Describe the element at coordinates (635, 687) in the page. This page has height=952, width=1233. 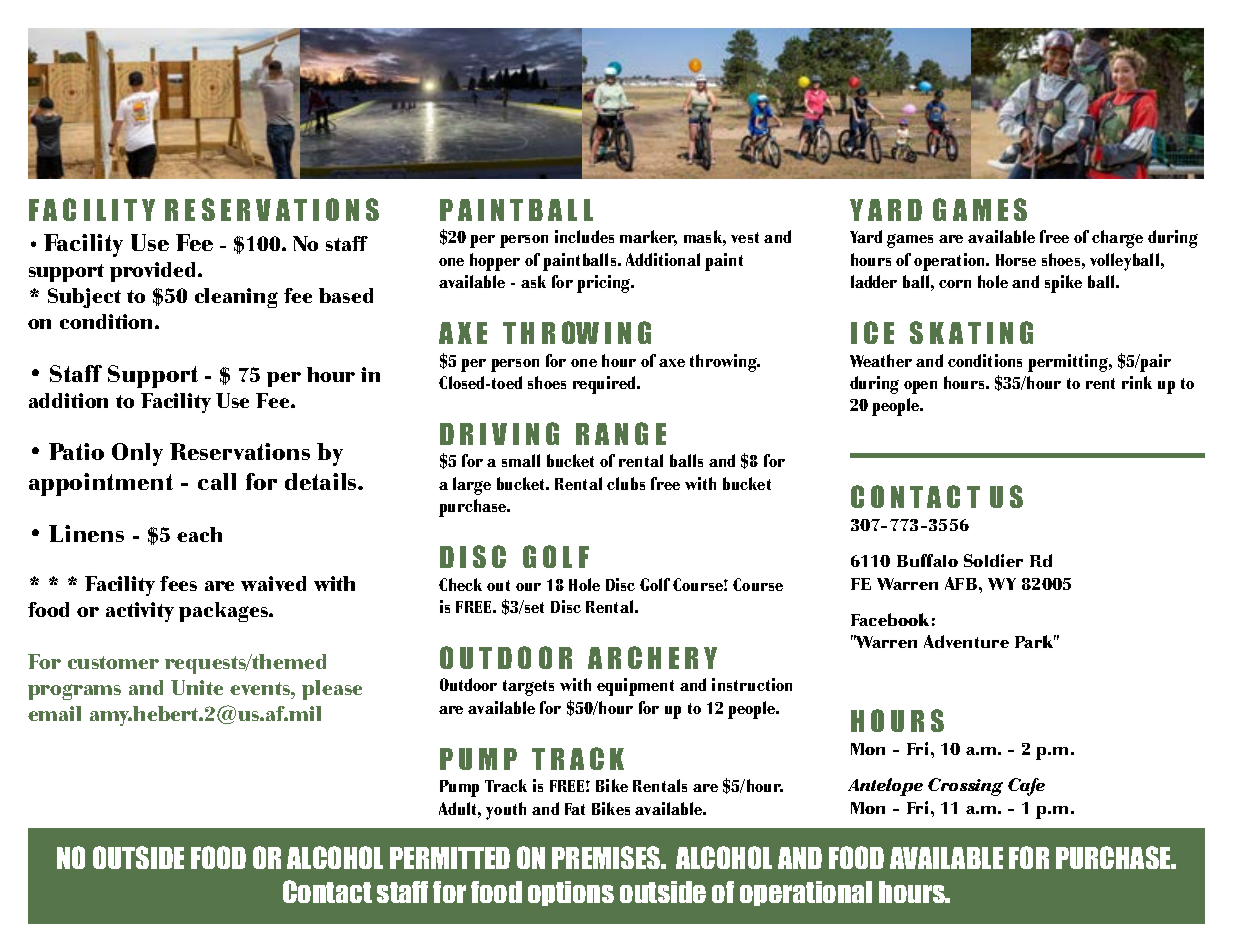
I see `equipment` at that location.
